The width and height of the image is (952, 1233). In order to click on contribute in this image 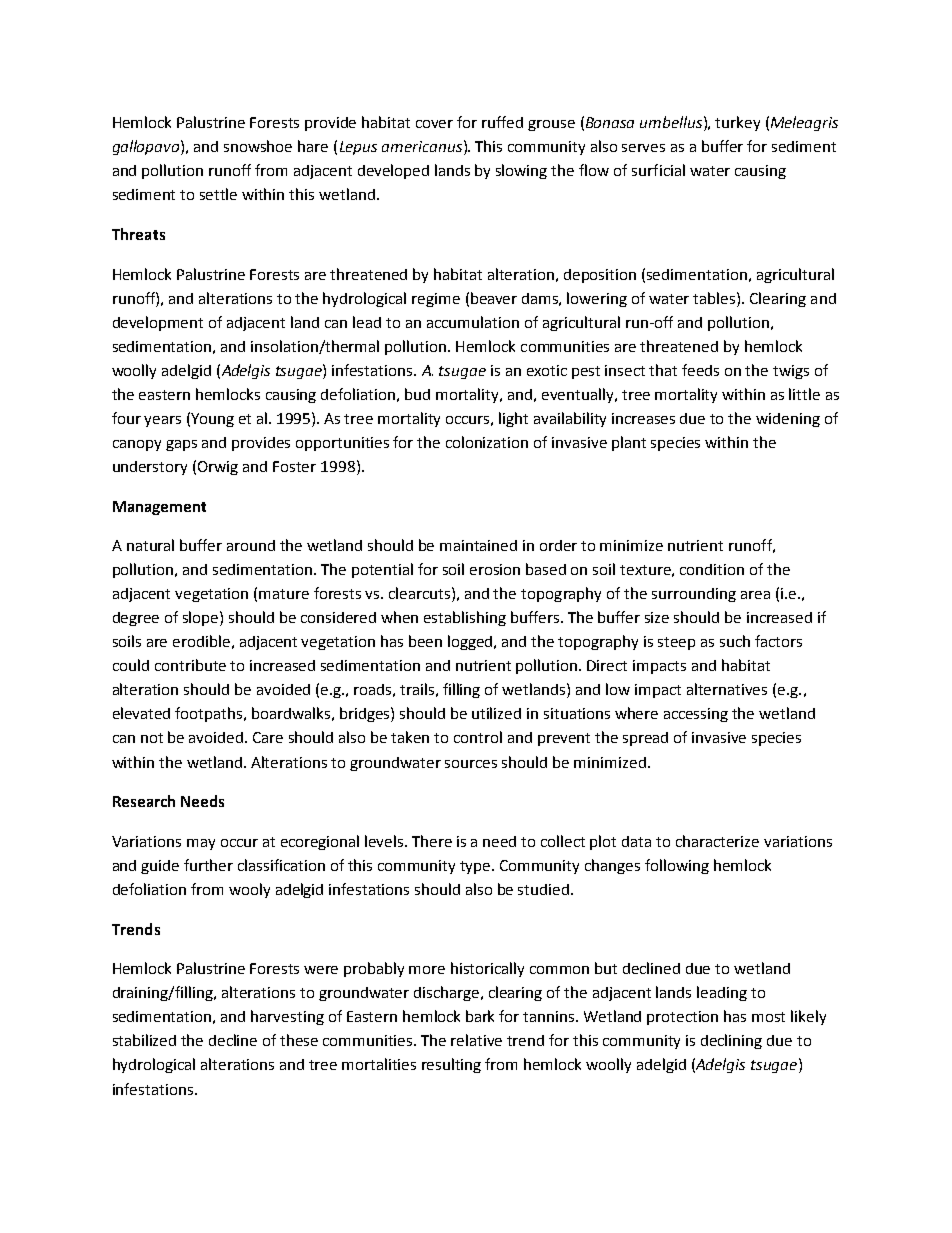, I will do `click(190, 665)`.
